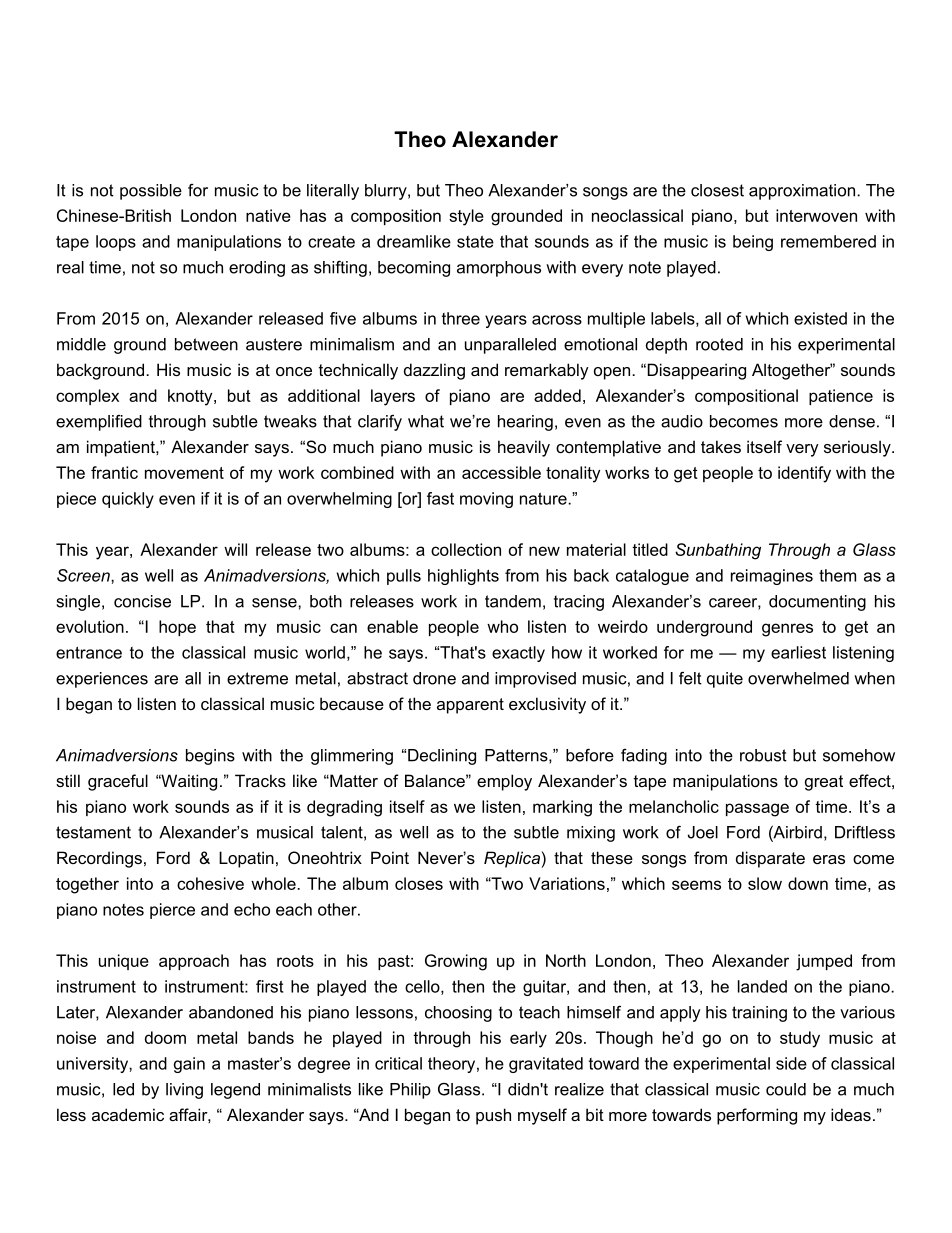 The width and height of the screenshot is (952, 1233). I want to click on earliest, so click(798, 652).
